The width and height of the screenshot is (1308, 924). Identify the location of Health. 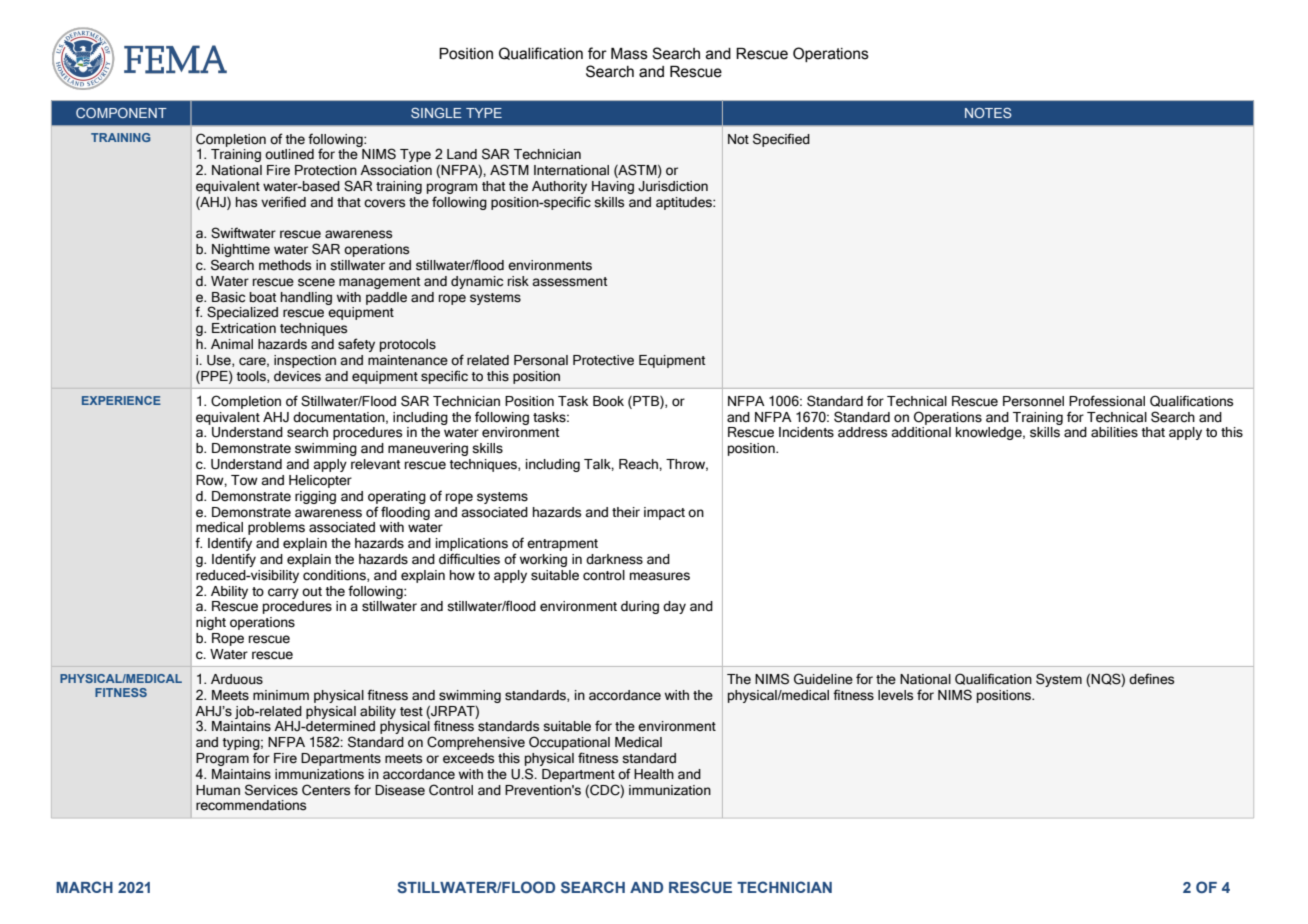
(654, 774).
